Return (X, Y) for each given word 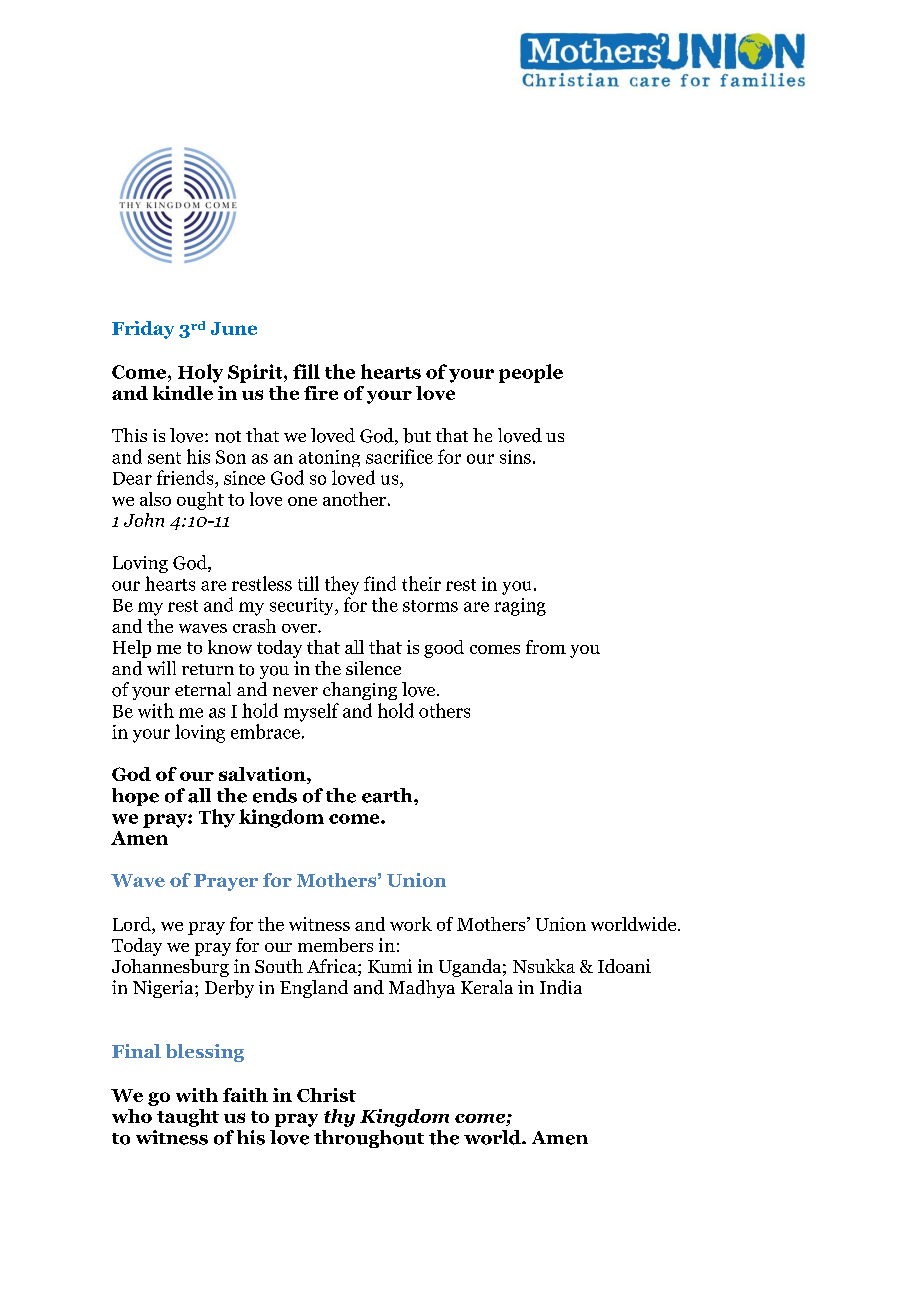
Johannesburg (170, 968)
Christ (326, 1095)
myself (311, 712)
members (335, 945)
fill (306, 371)
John (144, 520)
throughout (369, 1139)
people (531, 373)
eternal (203, 689)
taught (188, 1118)
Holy (200, 373)
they (342, 585)
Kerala (487, 987)
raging (520, 607)
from (546, 647)
